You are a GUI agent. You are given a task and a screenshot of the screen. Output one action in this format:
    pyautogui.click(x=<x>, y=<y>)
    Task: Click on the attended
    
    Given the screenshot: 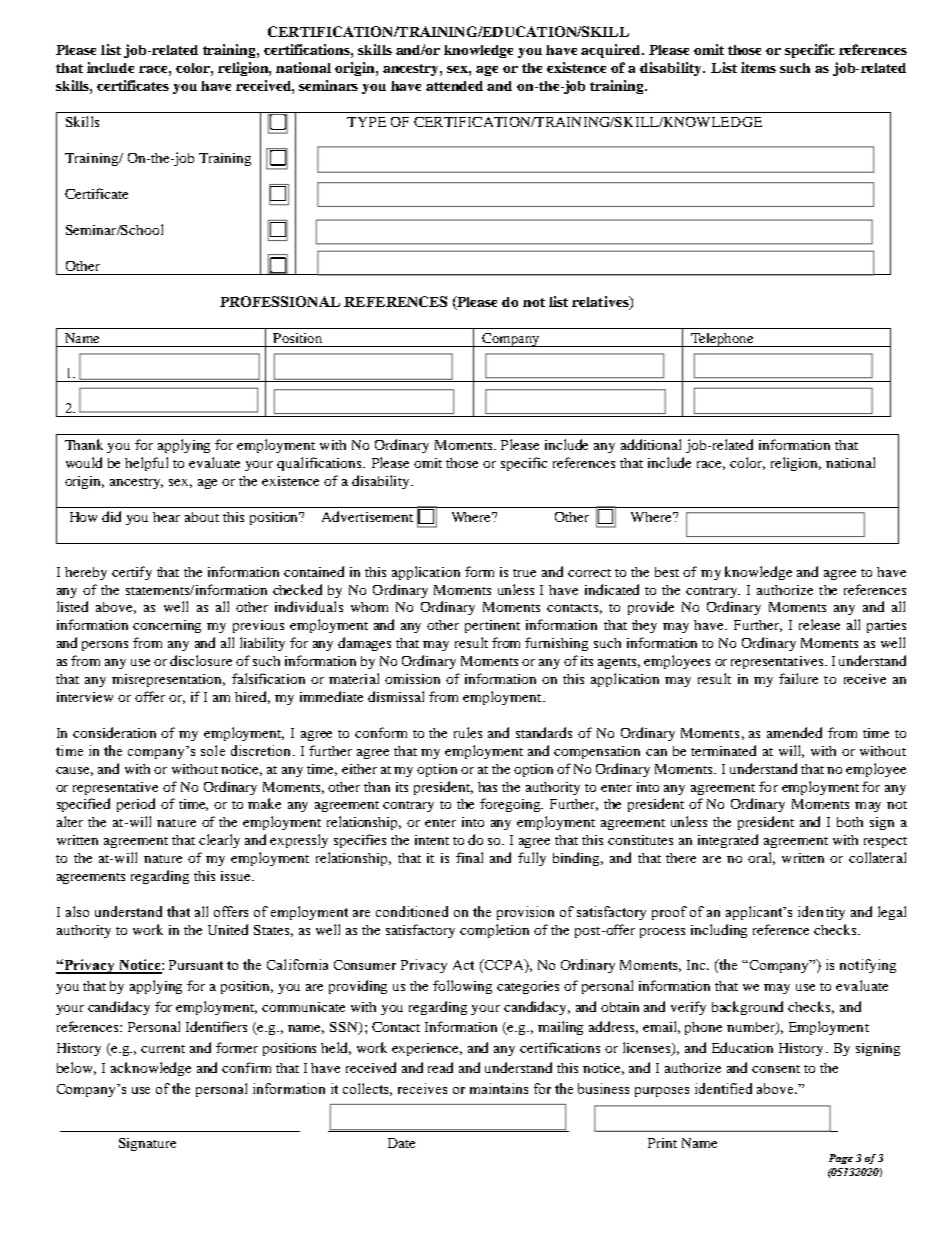 What is the action you would take?
    pyautogui.click(x=454, y=86)
